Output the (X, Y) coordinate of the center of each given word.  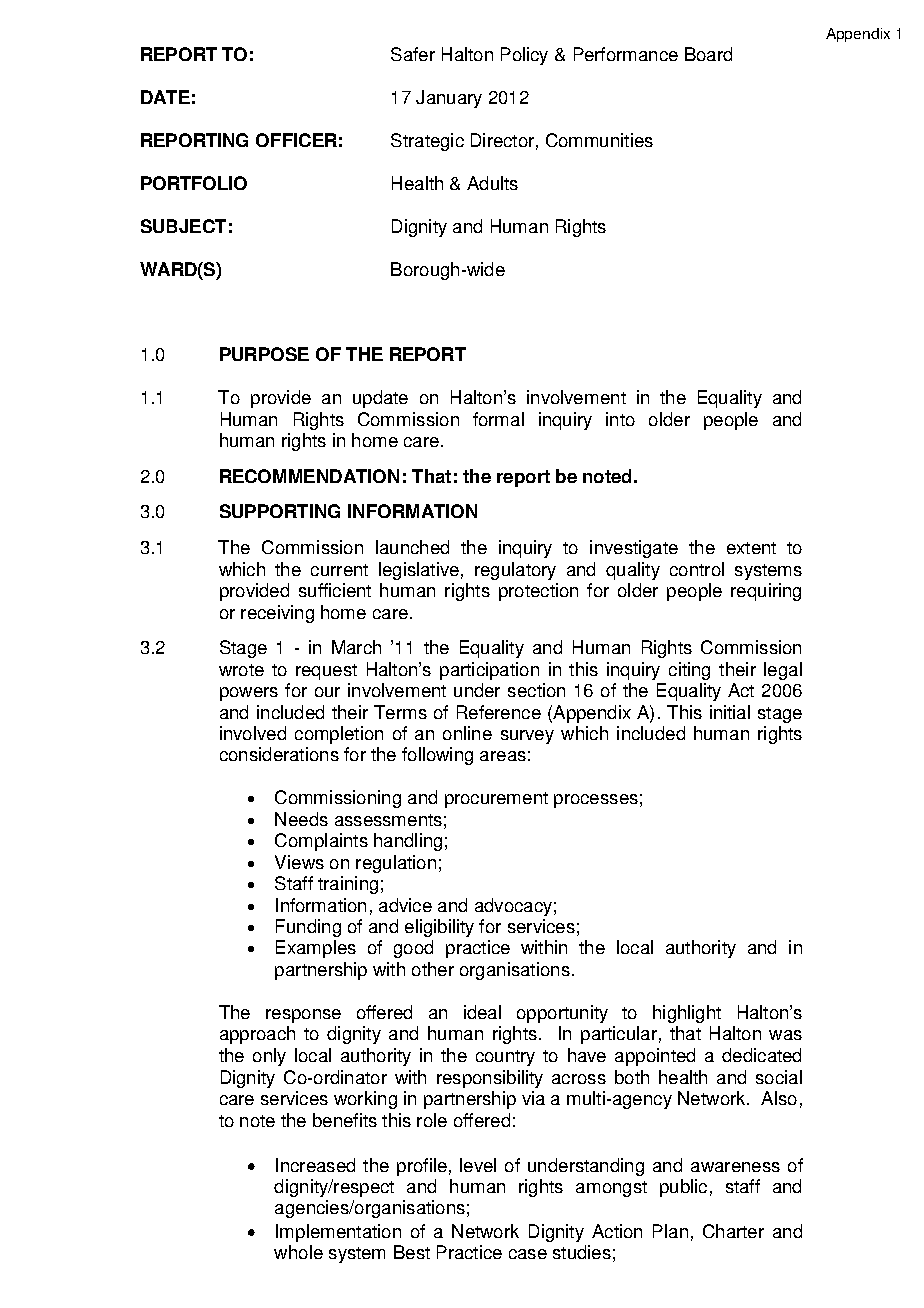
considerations (279, 754)
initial (730, 712)
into (620, 419)
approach (257, 1035)
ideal (482, 1012)
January (449, 99)
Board (708, 54)
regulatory (515, 571)
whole (298, 1252)
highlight (687, 1014)
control (697, 569)
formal (498, 419)
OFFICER (296, 140)
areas (503, 756)
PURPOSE (264, 354)
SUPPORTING (280, 511)
